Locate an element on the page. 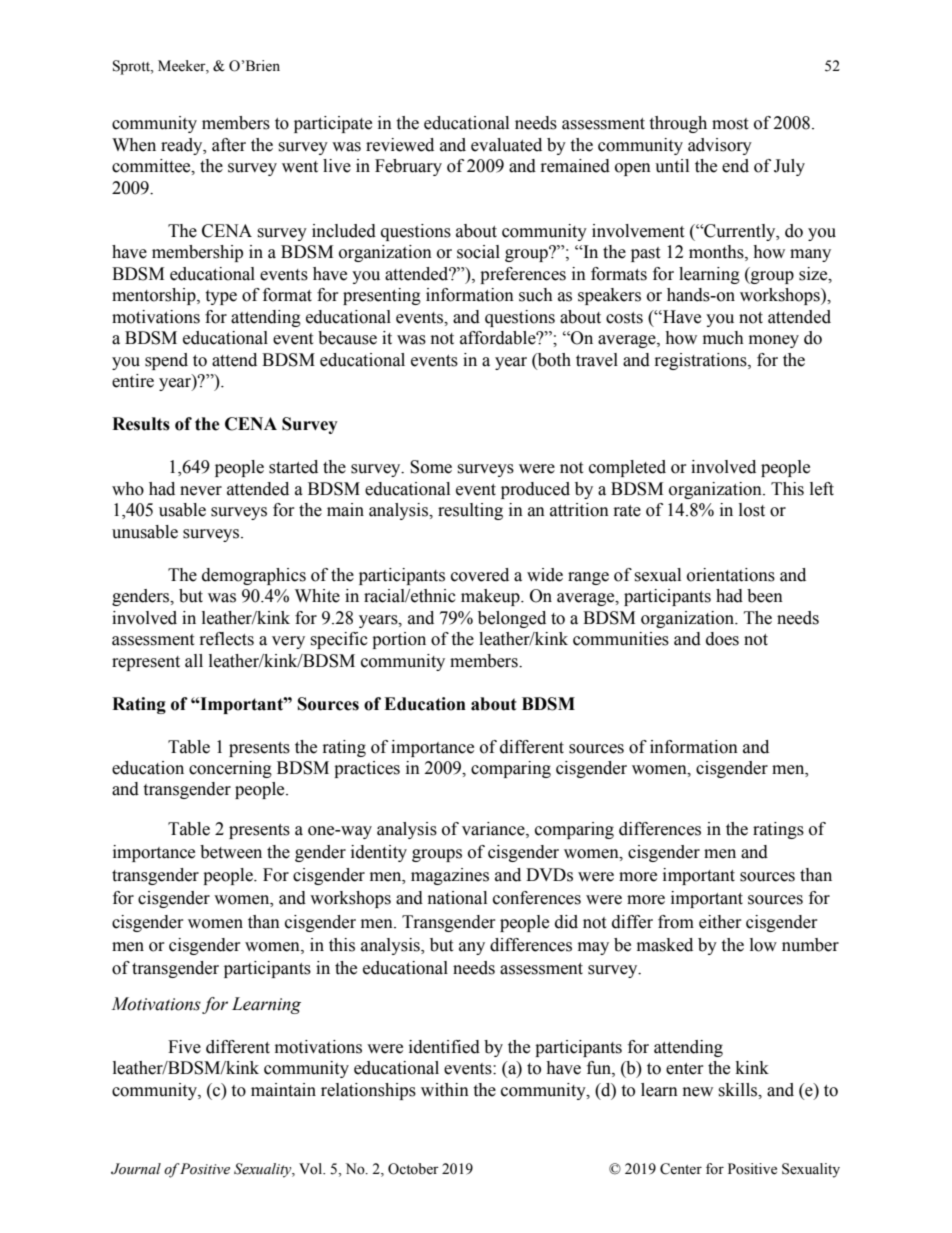  spend is located at coordinates (166, 361).
